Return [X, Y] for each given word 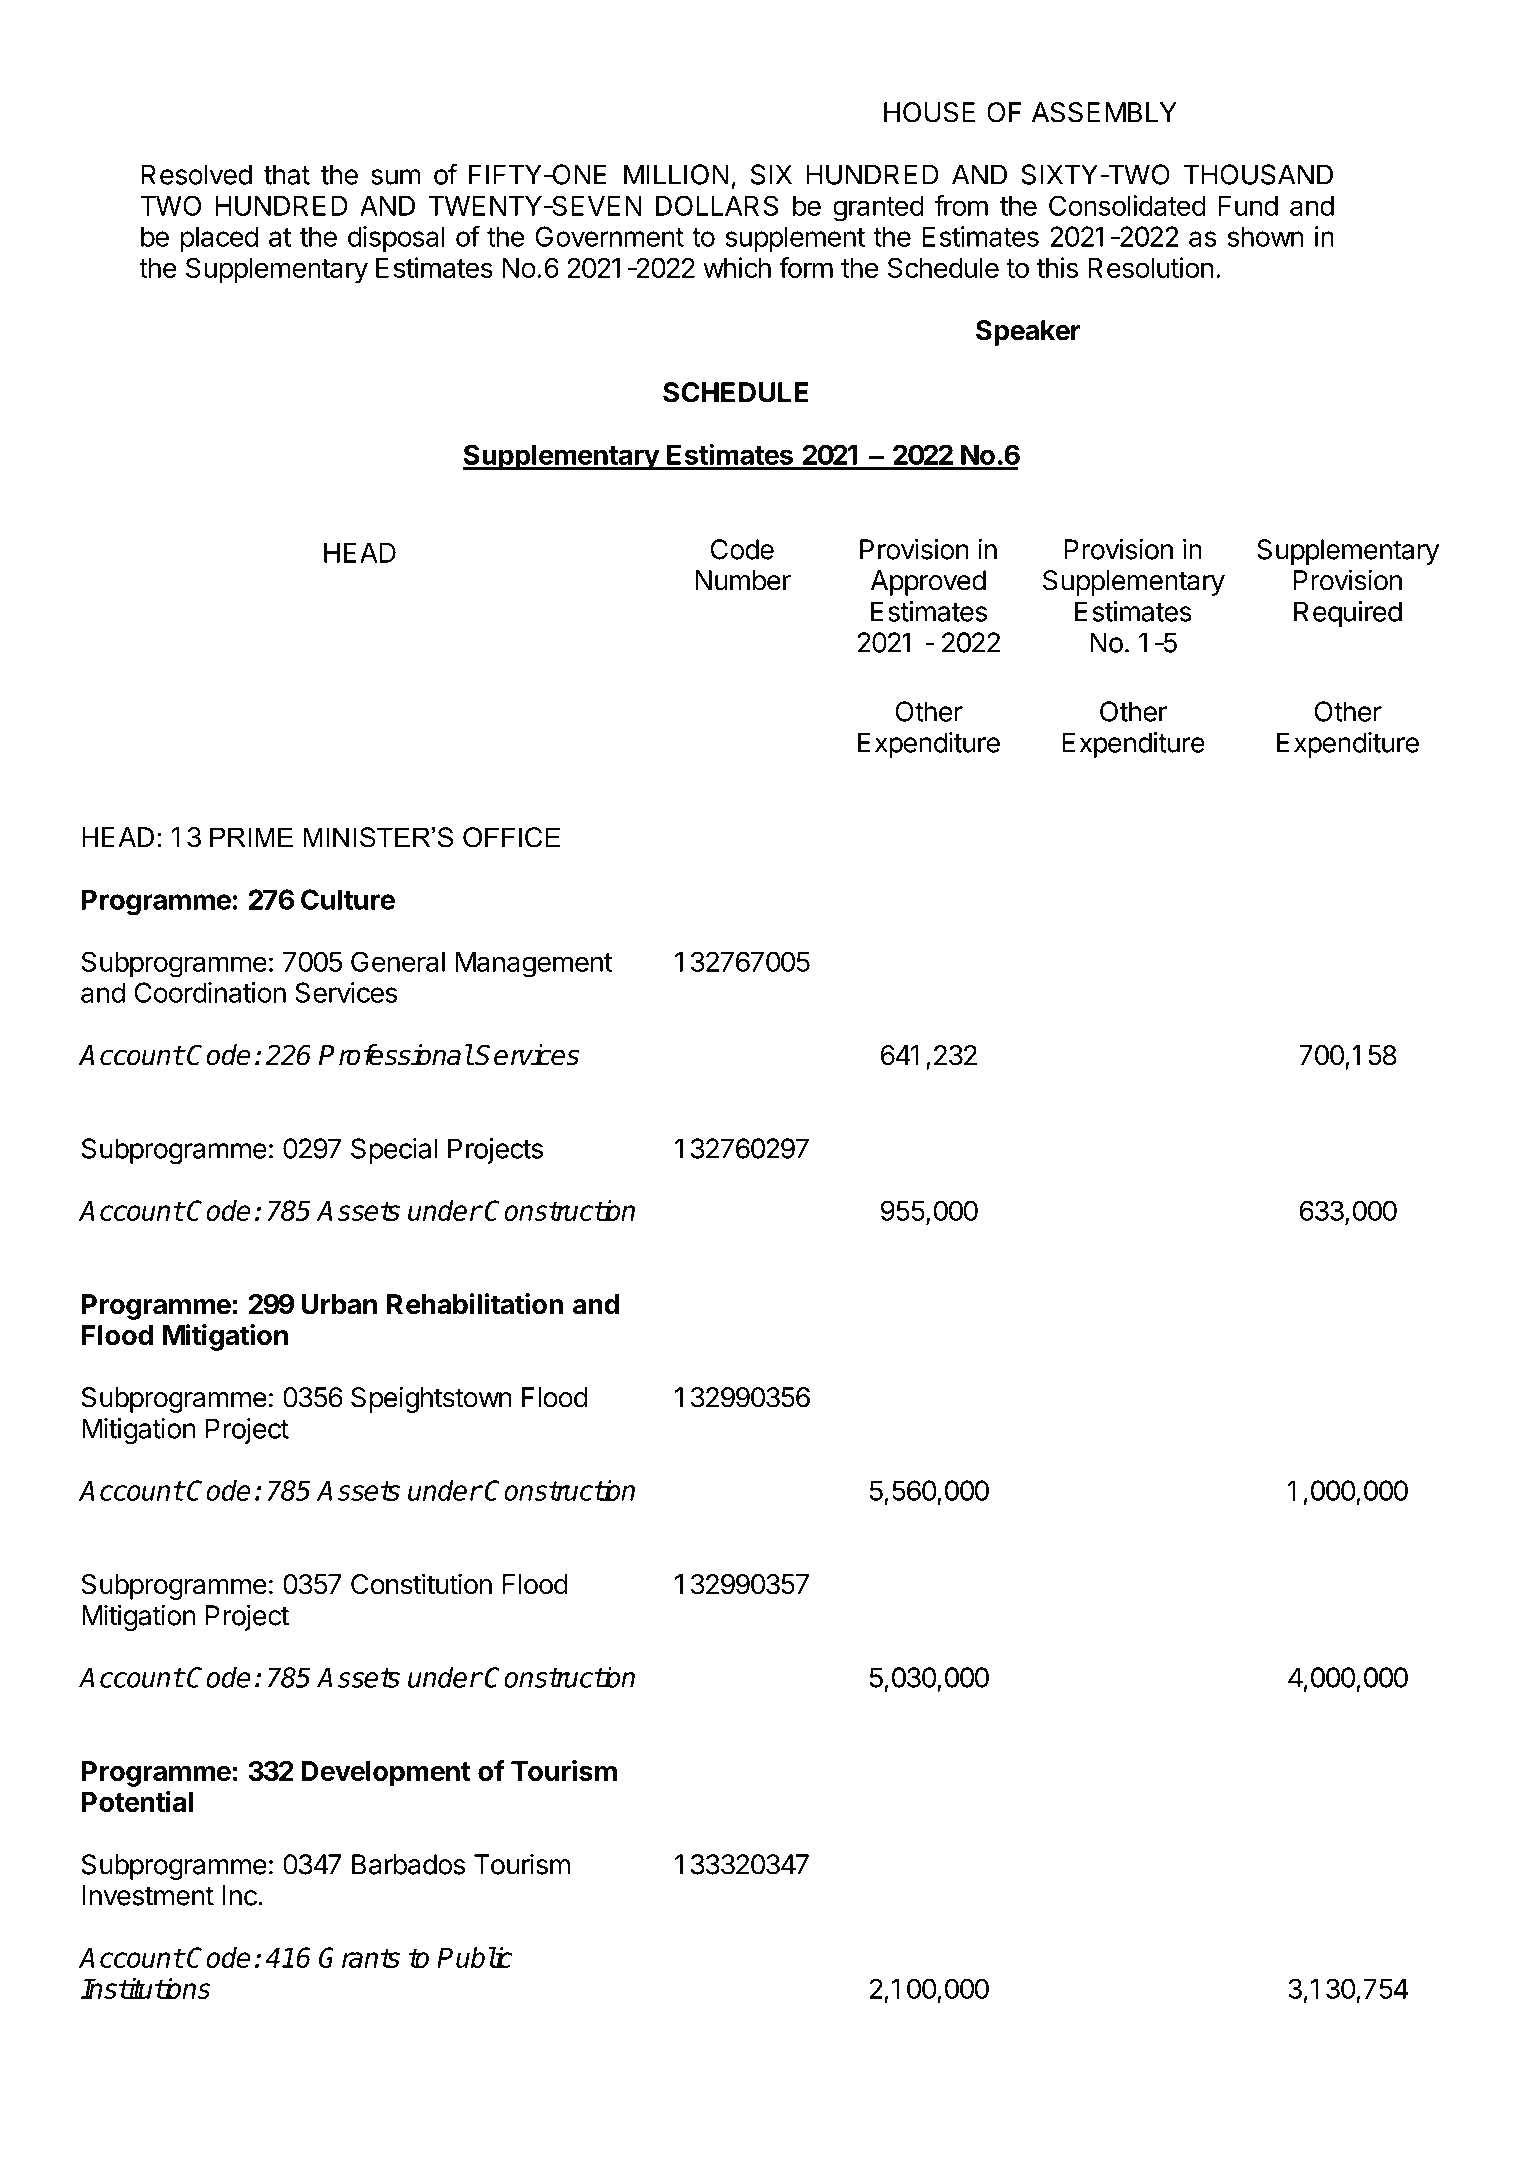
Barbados [408, 1864]
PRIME [251, 837]
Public [474, 1957]
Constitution [421, 1584]
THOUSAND [1258, 174]
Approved [928, 583]
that [287, 174]
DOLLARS [717, 205]
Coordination [210, 992]
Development [386, 1774]
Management [534, 965]
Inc [240, 1895]
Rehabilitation [475, 1304]
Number [743, 580]
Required [1348, 614]
